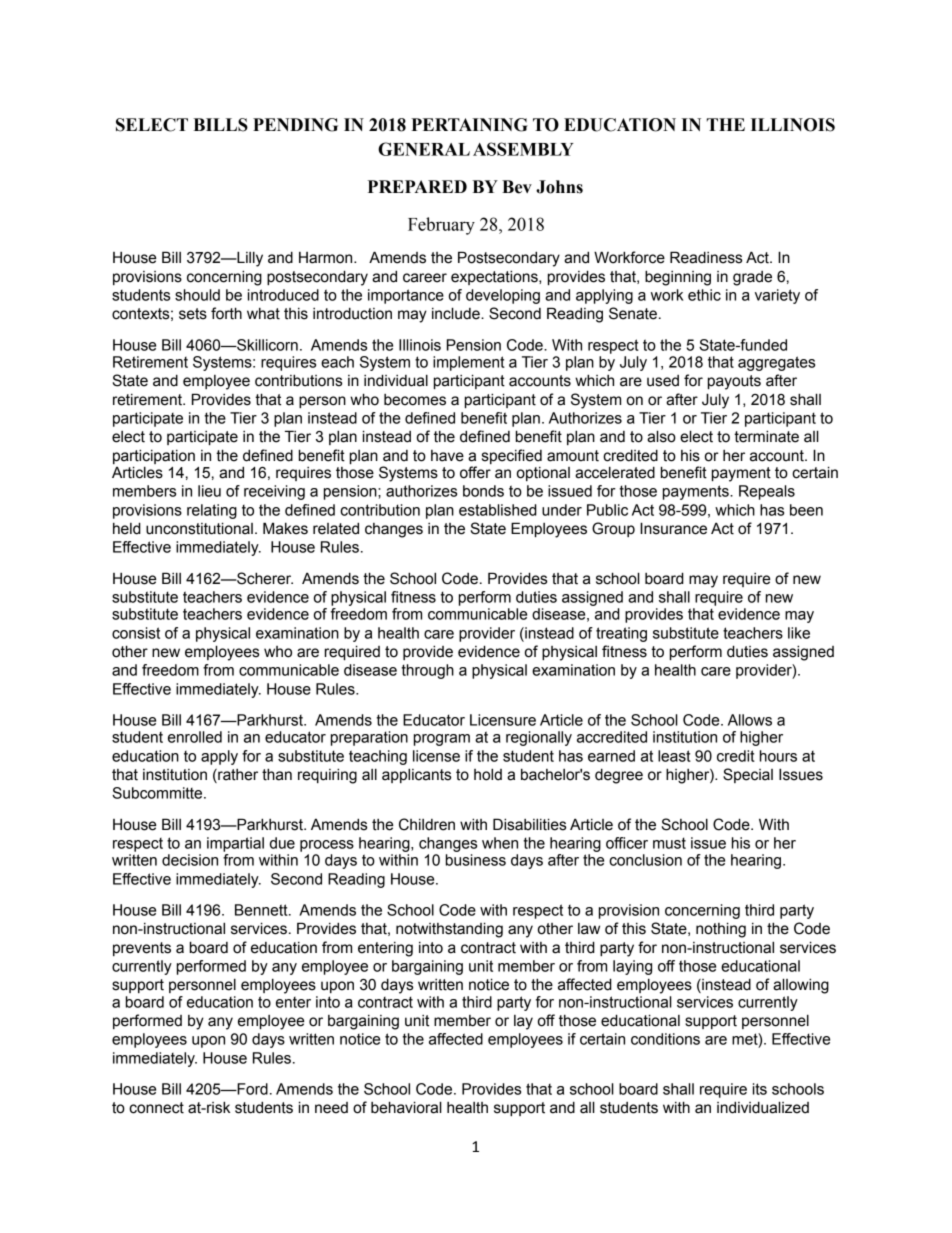 The height and width of the page is (1233, 952). I want to click on PERTAINING, so click(469, 125).
